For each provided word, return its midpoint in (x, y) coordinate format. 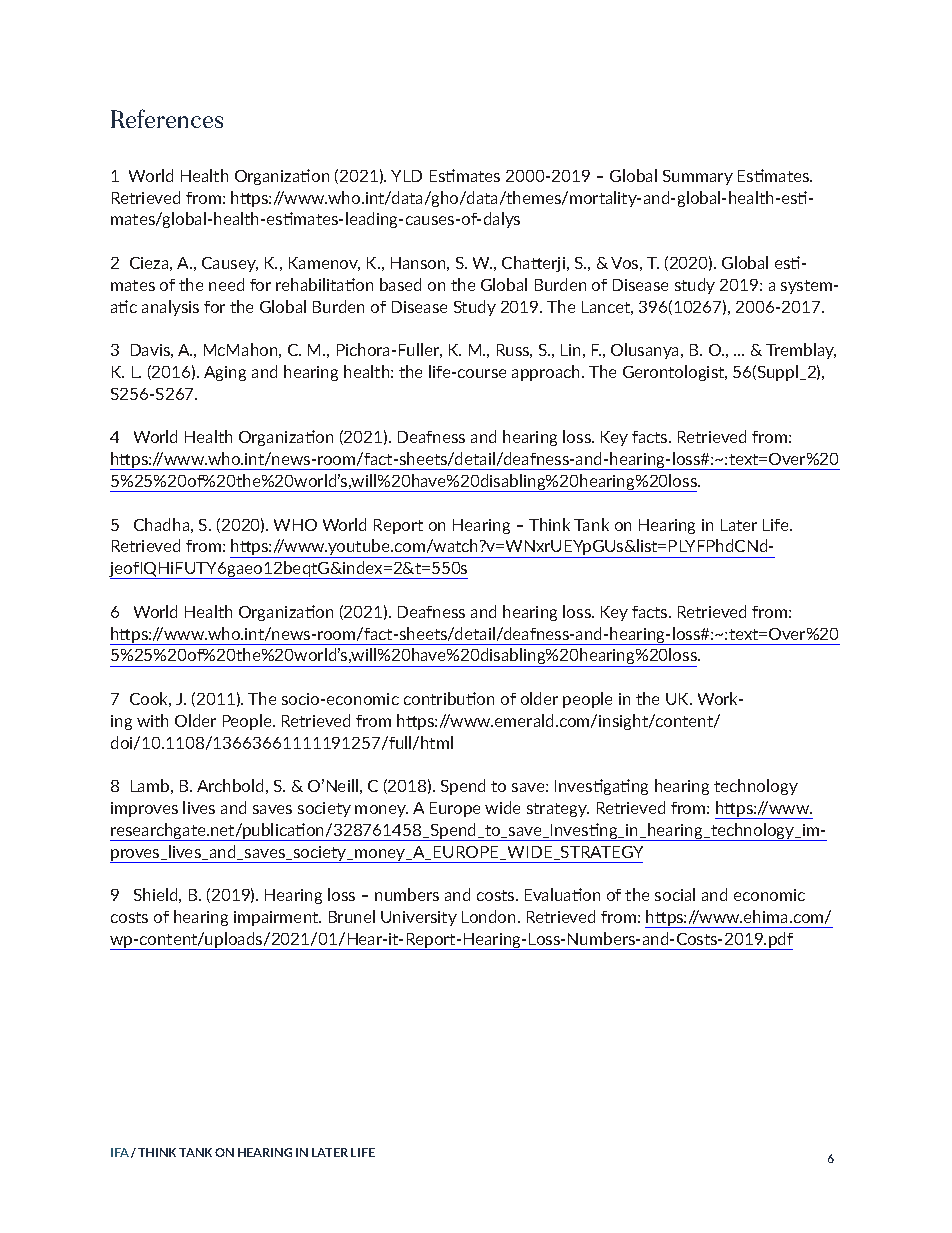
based (400, 284)
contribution (449, 698)
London (488, 916)
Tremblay (801, 351)
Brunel (352, 916)
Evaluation (562, 894)
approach (547, 373)
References (167, 118)
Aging (225, 373)
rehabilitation (324, 284)
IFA (120, 1152)
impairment (277, 918)
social (675, 894)
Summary (698, 177)
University (419, 918)
